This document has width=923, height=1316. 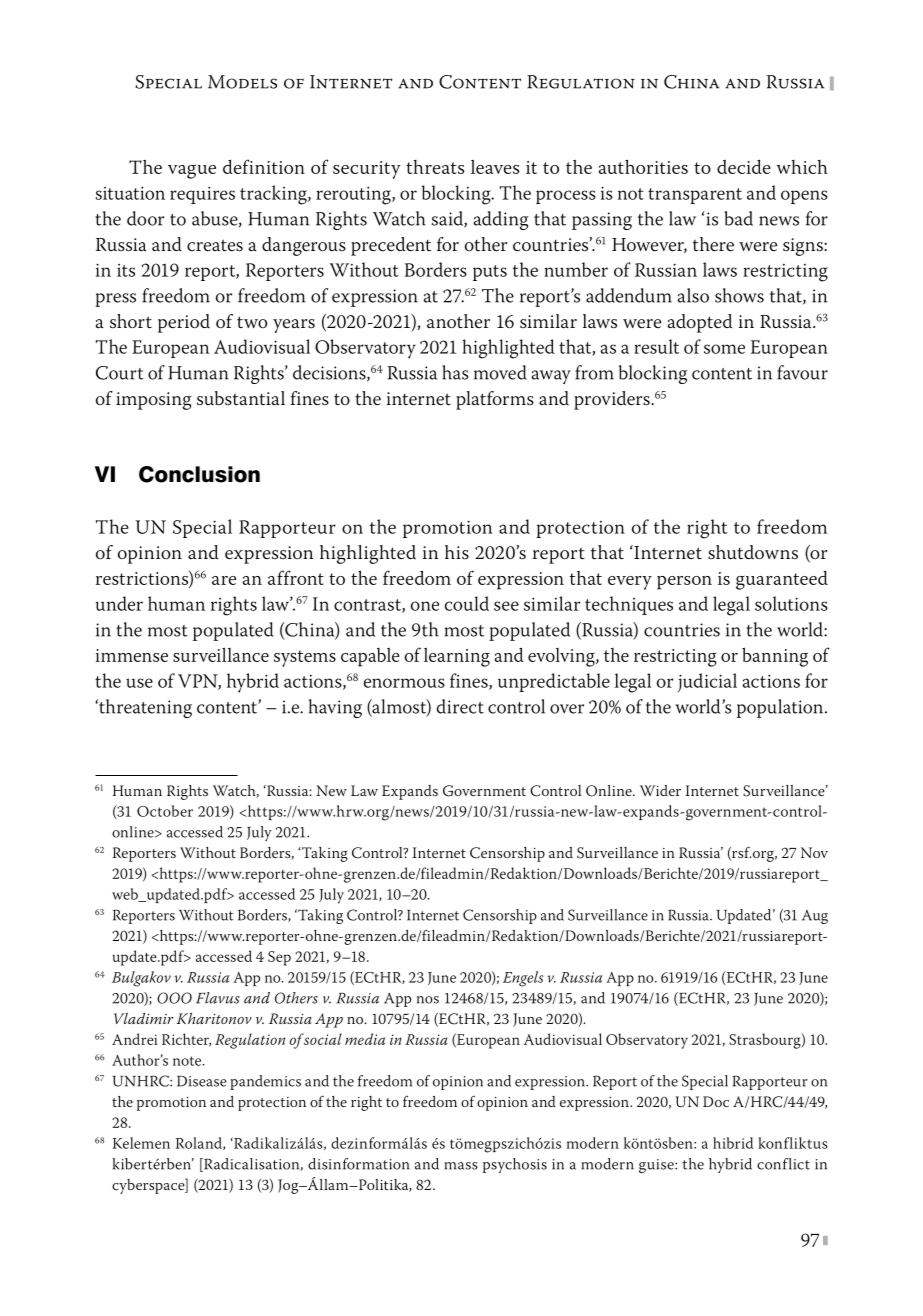 What do you see at coordinates (495, 167) in the document?
I see `leaves` at bounding box center [495, 167].
